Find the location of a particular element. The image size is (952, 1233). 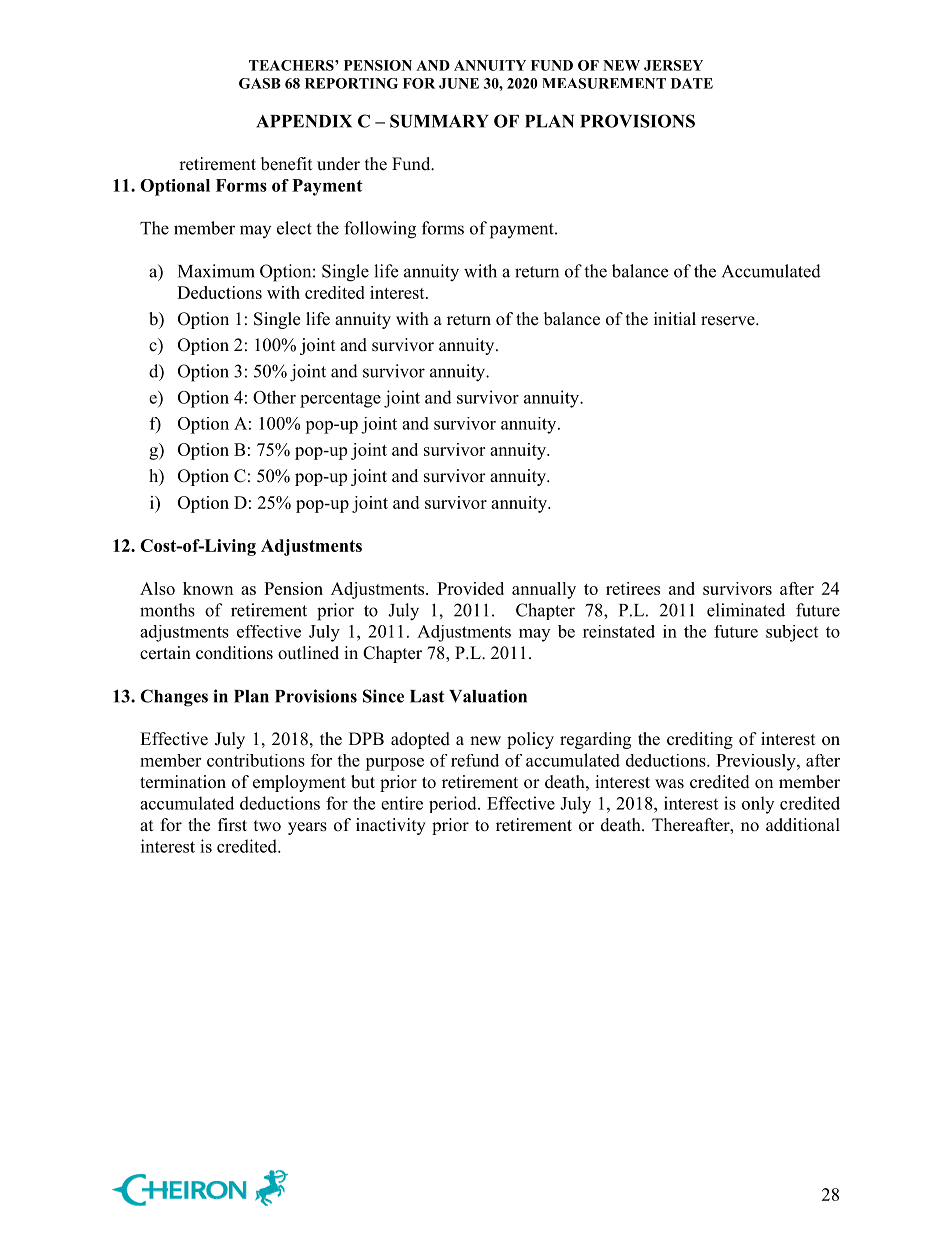

DATE is located at coordinates (692, 83).
